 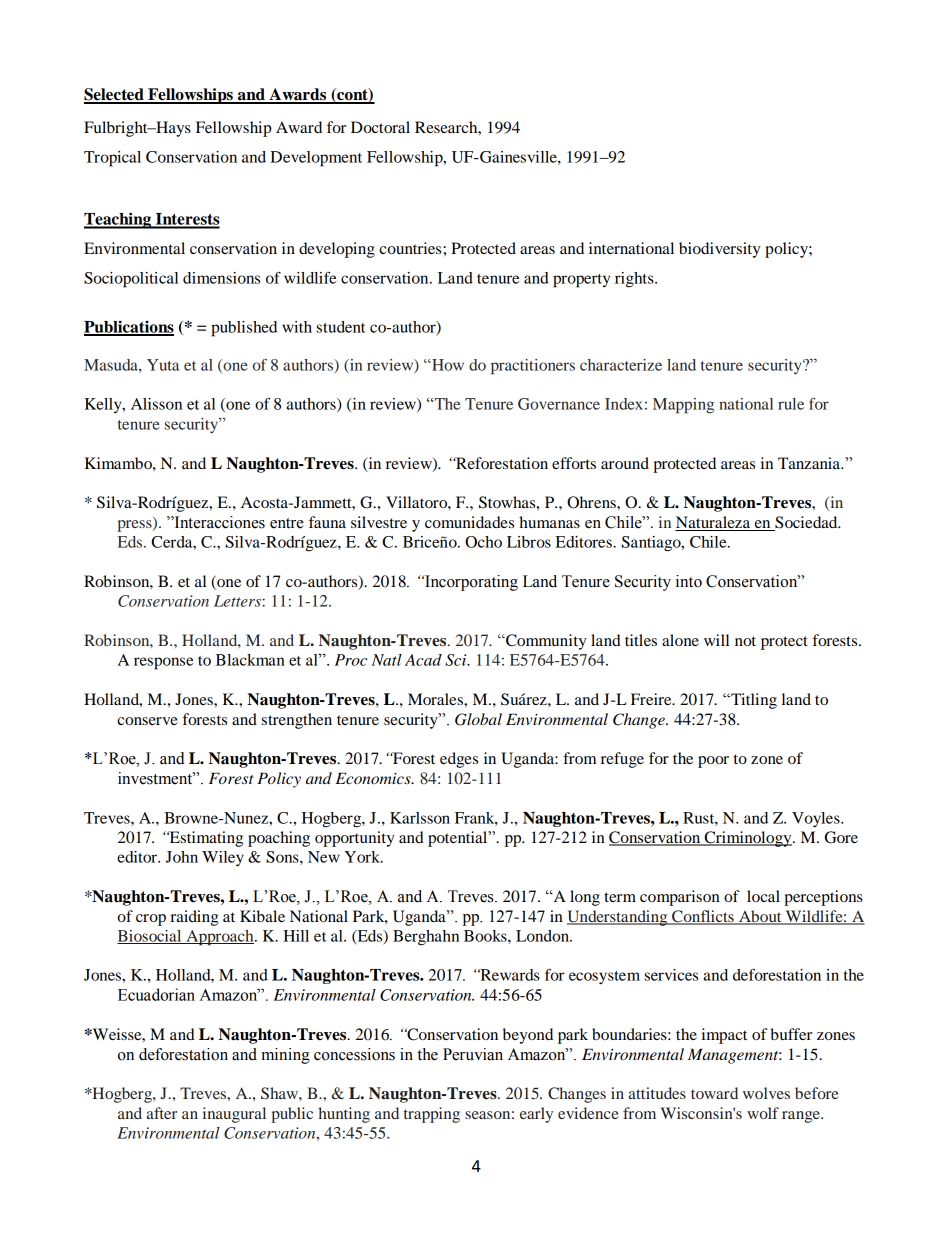 What do you see at coordinates (115, 95) in the screenshot?
I see `Selected` at bounding box center [115, 95].
